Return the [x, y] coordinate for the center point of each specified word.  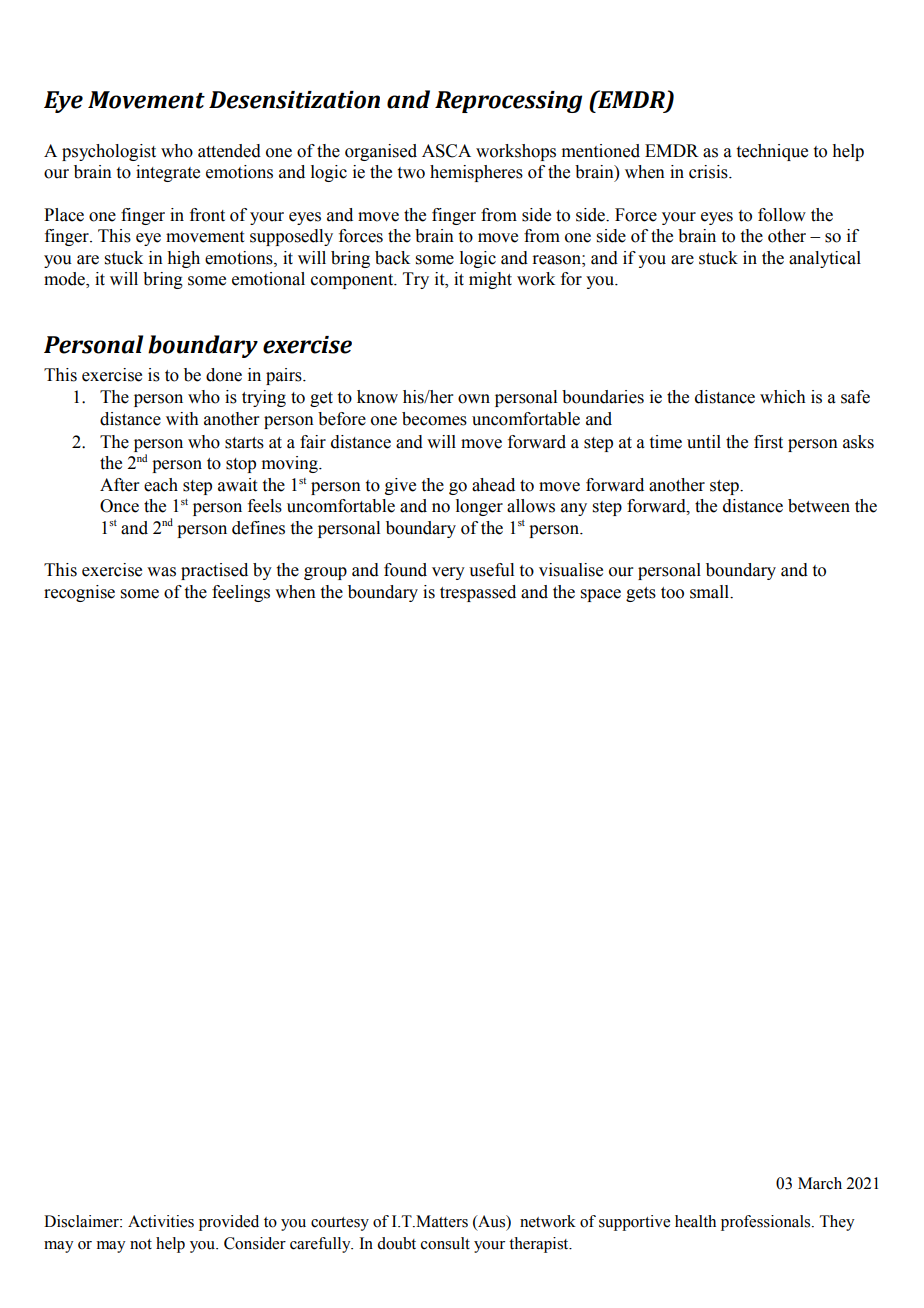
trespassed [478, 593]
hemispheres [476, 173]
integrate [168, 173]
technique [772, 152]
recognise [79, 593]
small [711, 592]
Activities [161, 1221]
